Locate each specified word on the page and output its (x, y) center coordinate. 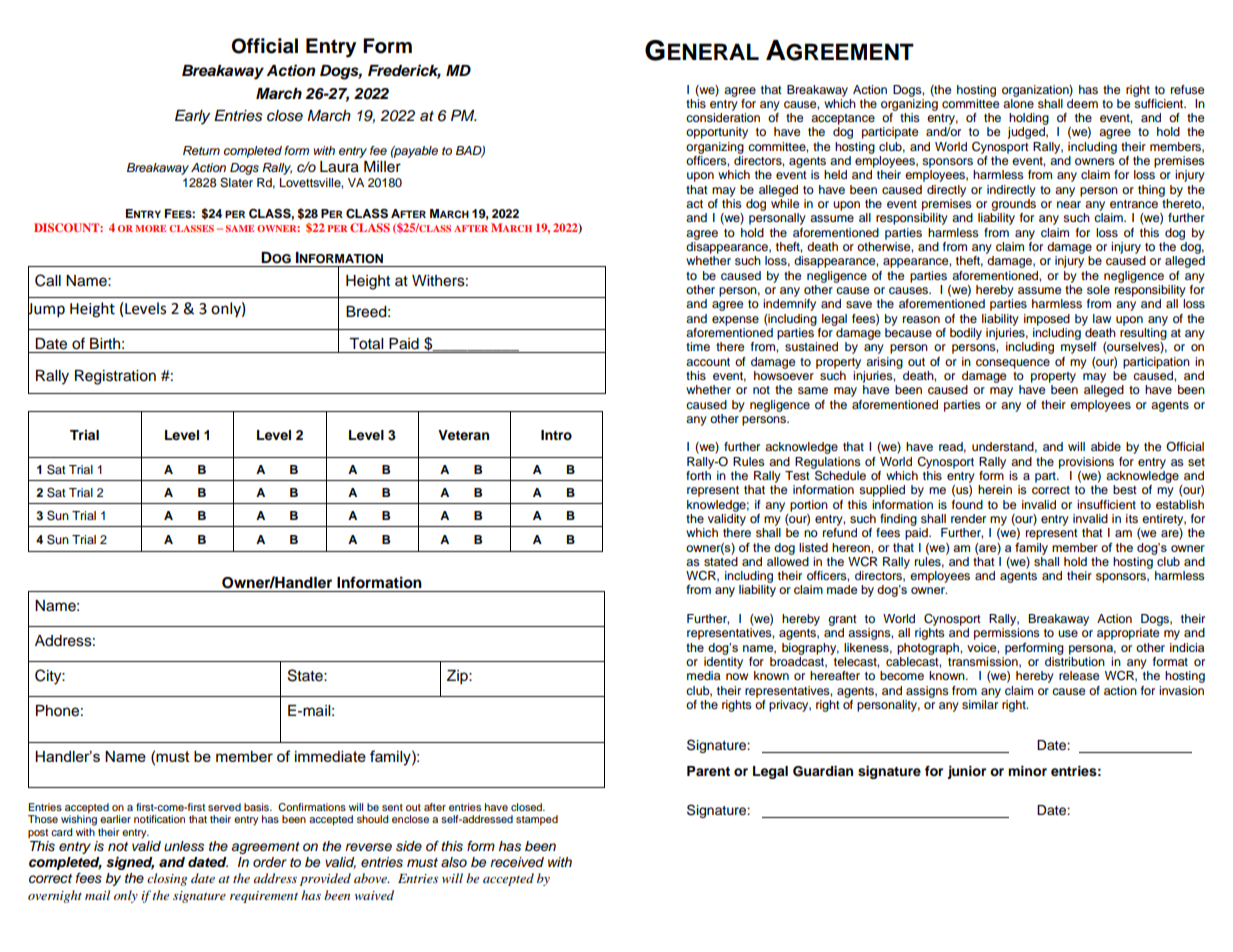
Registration (115, 377)
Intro (556, 435)
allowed (788, 560)
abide (1106, 446)
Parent (708, 771)
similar (980, 704)
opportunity (717, 133)
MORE (150, 228)
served (224, 807)
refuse (1188, 89)
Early (192, 117)
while (785, 203)
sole (1098, 289)
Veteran (463, 435)
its (1132, 518)
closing (167, 879)
